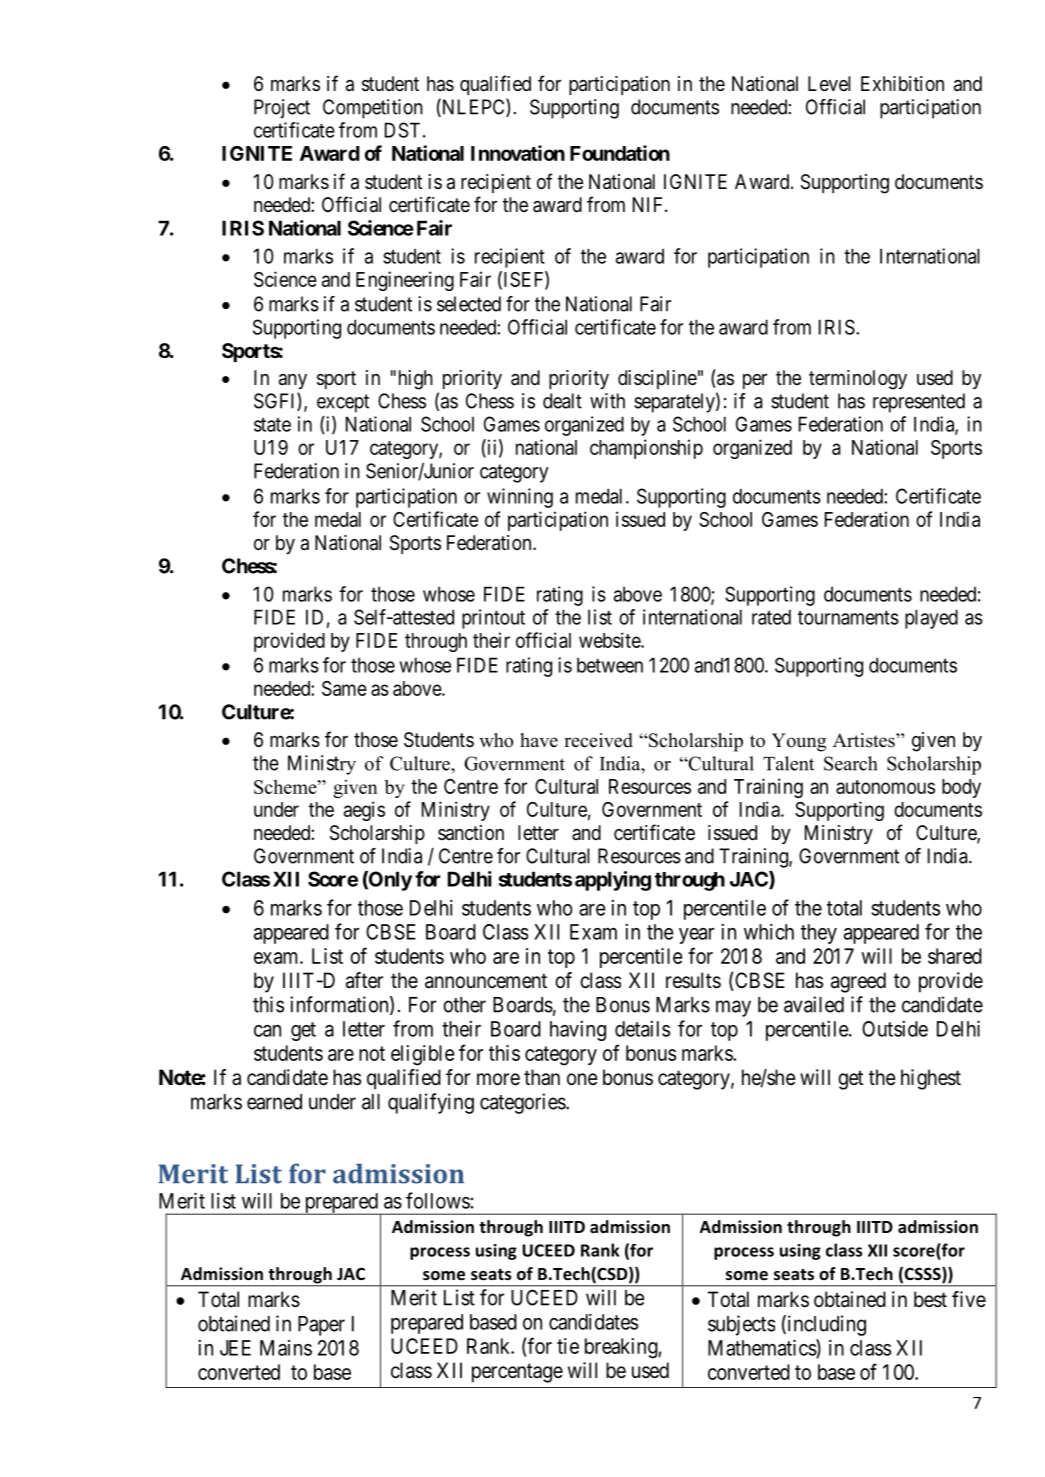 The width and height of the page is (1045, 1477). I want to click on received, so click(598, 740).
